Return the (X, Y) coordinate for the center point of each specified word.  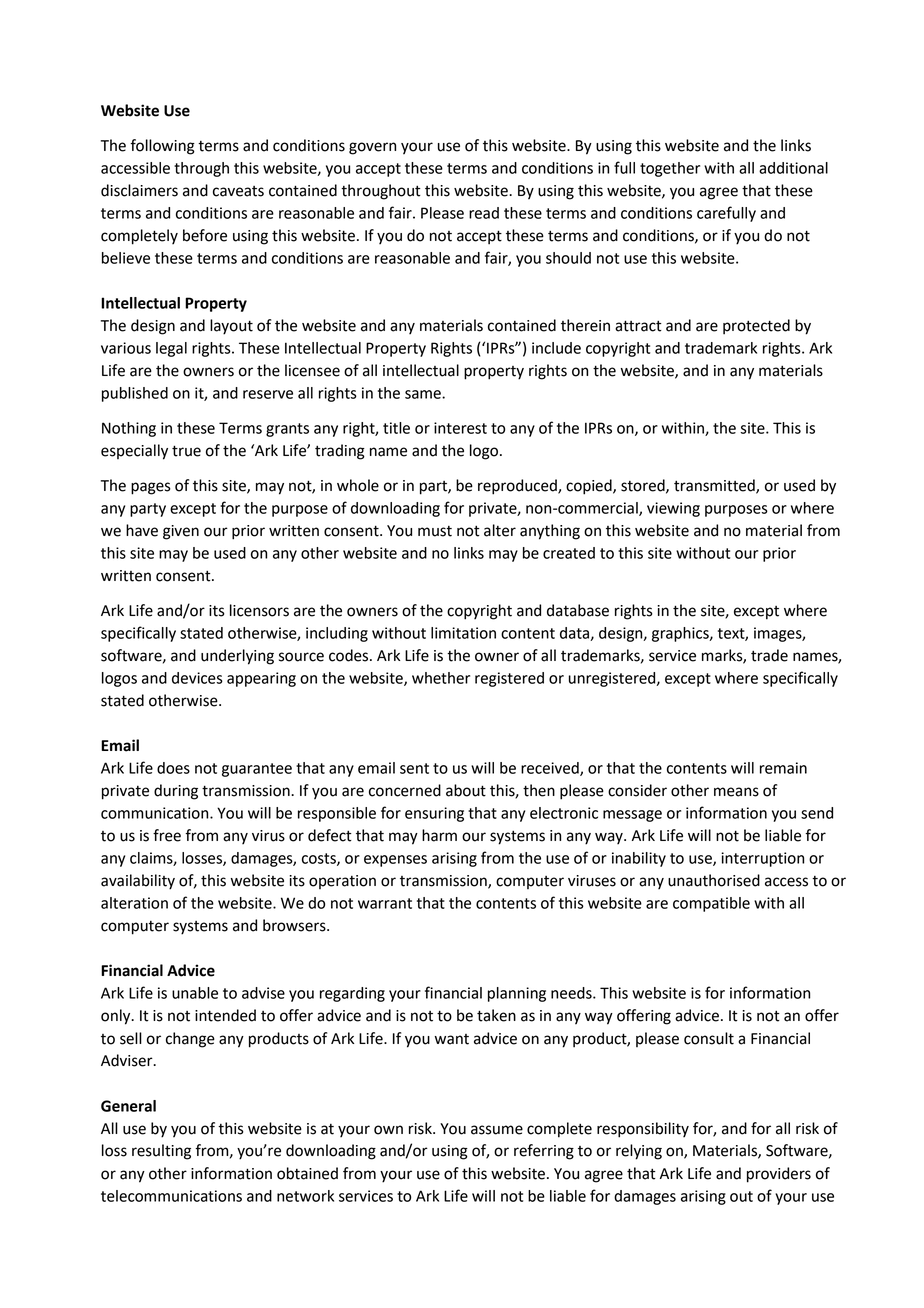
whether (441, 678)
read (484, 213)
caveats (238, 191)
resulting (161, 1152)
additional (793, 168)
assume (497, 1130)
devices (197, 678)
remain (783, 768)
